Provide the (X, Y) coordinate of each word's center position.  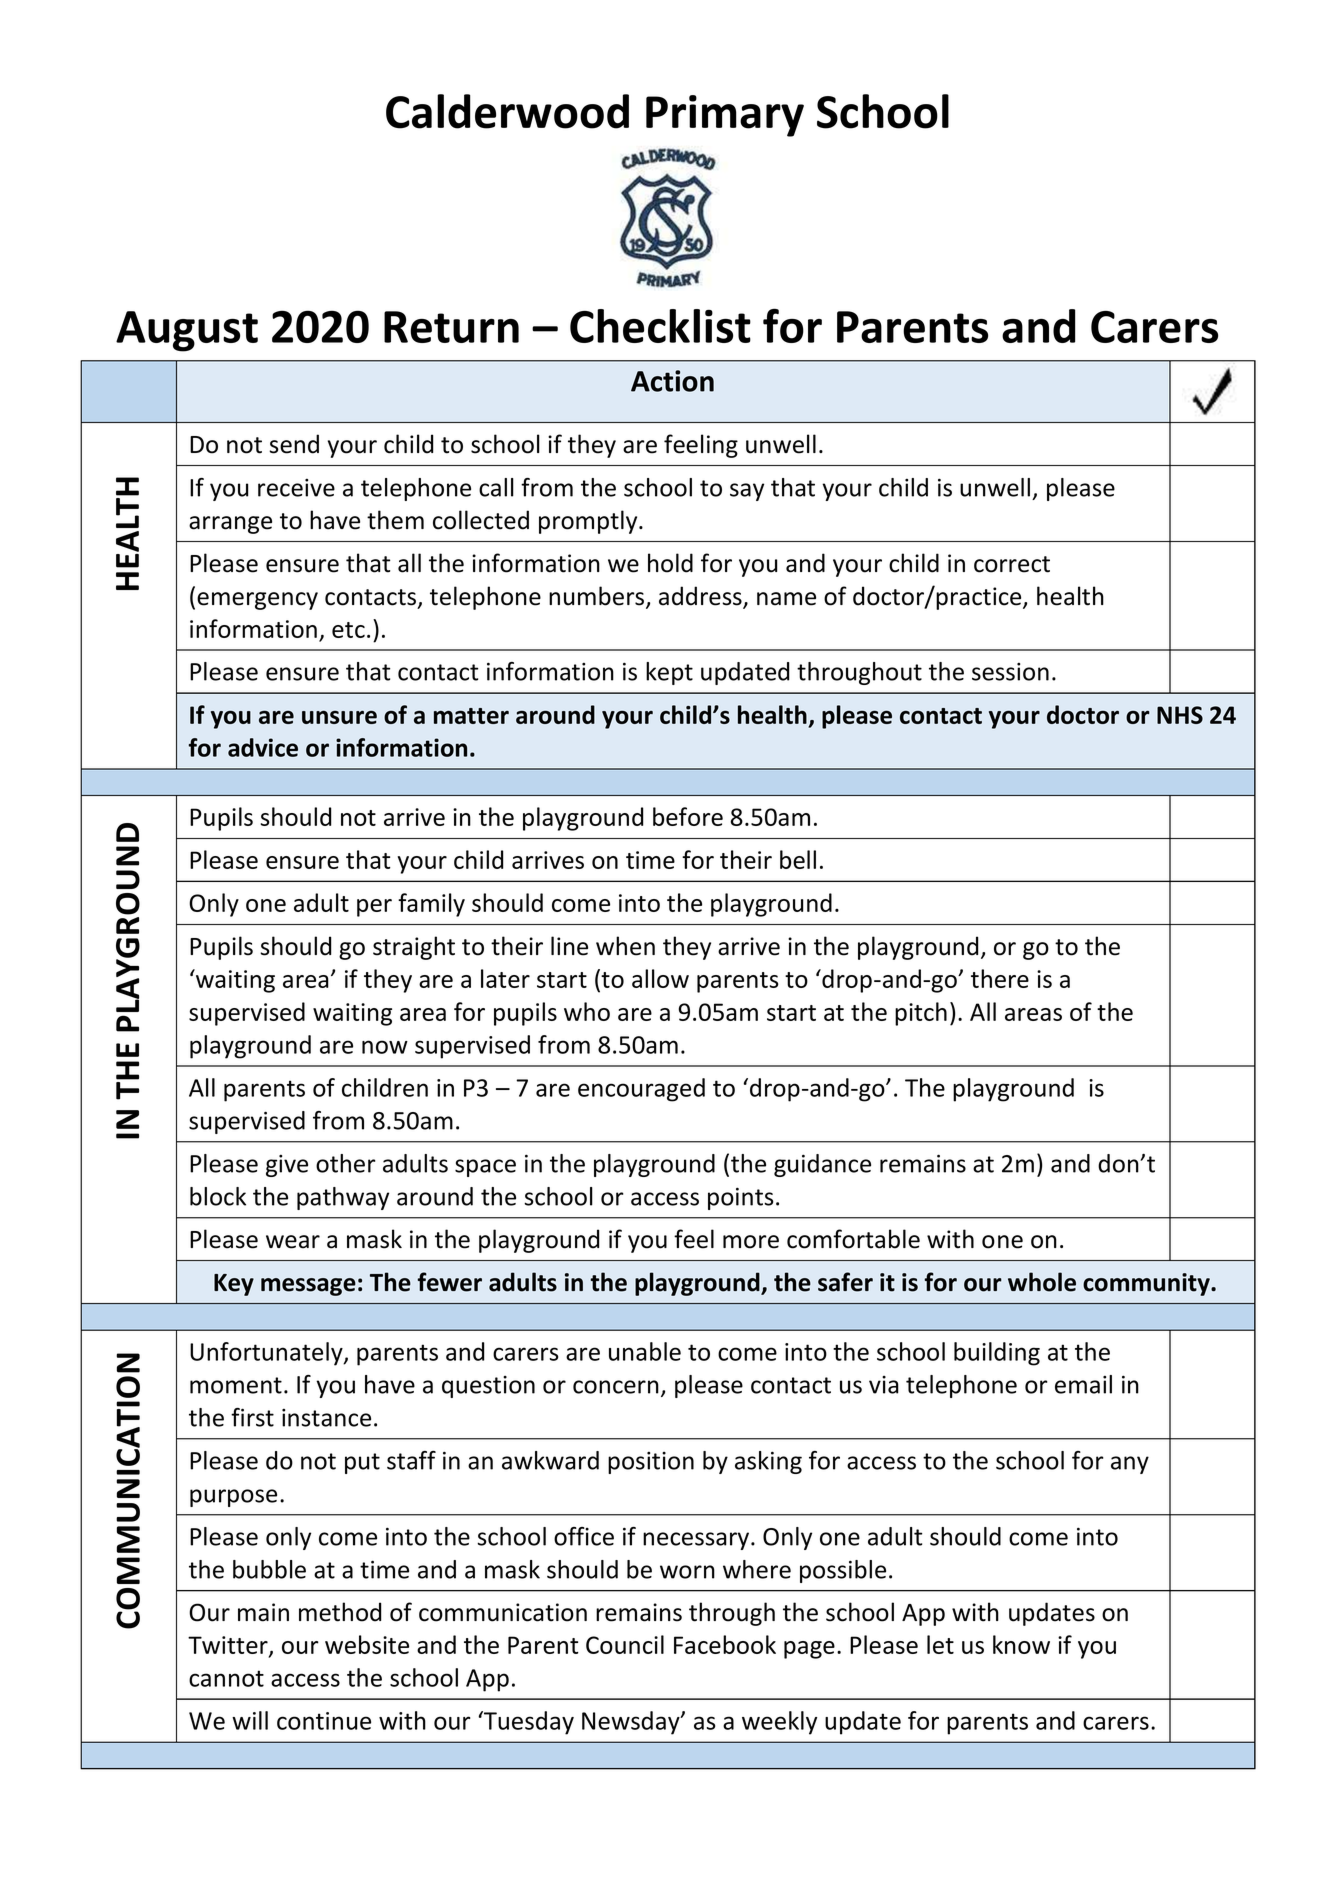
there (1000, 978)
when (625, 946)
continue (324, 1721)
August (187, 331)
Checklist (660, 326)
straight (414, 948)
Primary (725, 116)
